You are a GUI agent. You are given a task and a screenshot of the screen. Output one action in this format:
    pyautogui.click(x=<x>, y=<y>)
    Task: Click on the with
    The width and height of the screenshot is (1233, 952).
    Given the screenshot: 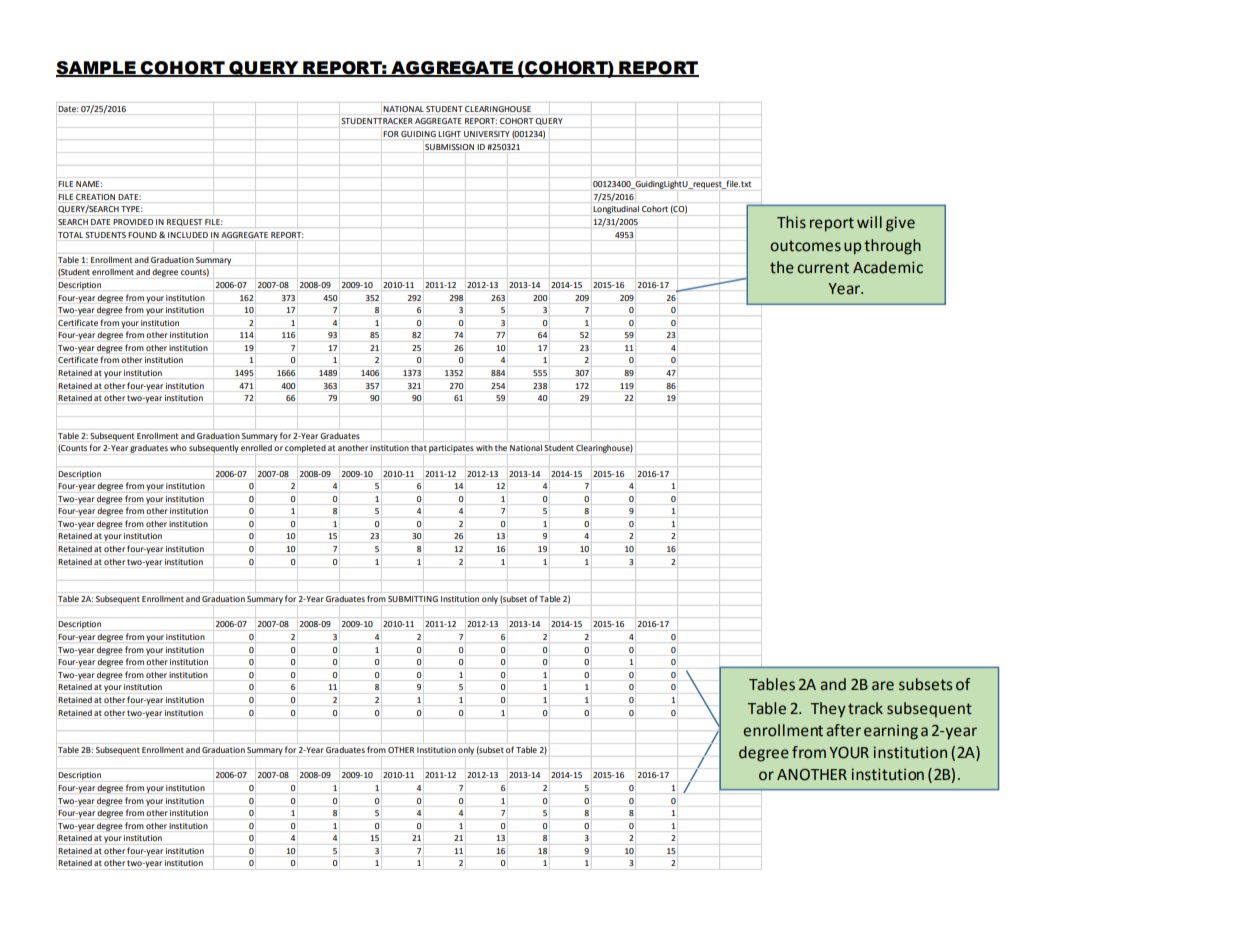 What is the action you would take?
    pyautogui.click(x=484, y=448)
